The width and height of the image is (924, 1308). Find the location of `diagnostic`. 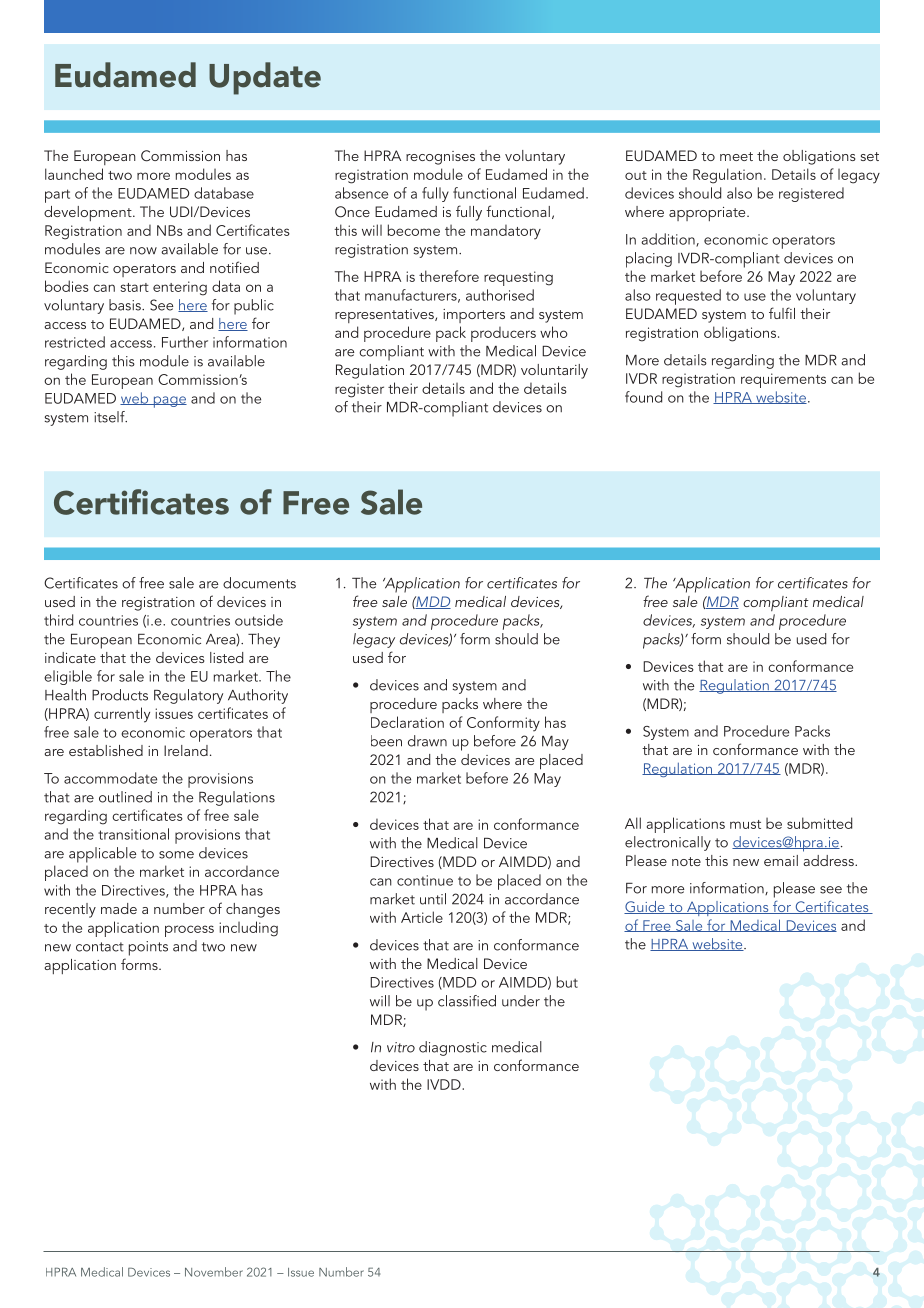

diagnostic is located at coordinates (453, 1048).
